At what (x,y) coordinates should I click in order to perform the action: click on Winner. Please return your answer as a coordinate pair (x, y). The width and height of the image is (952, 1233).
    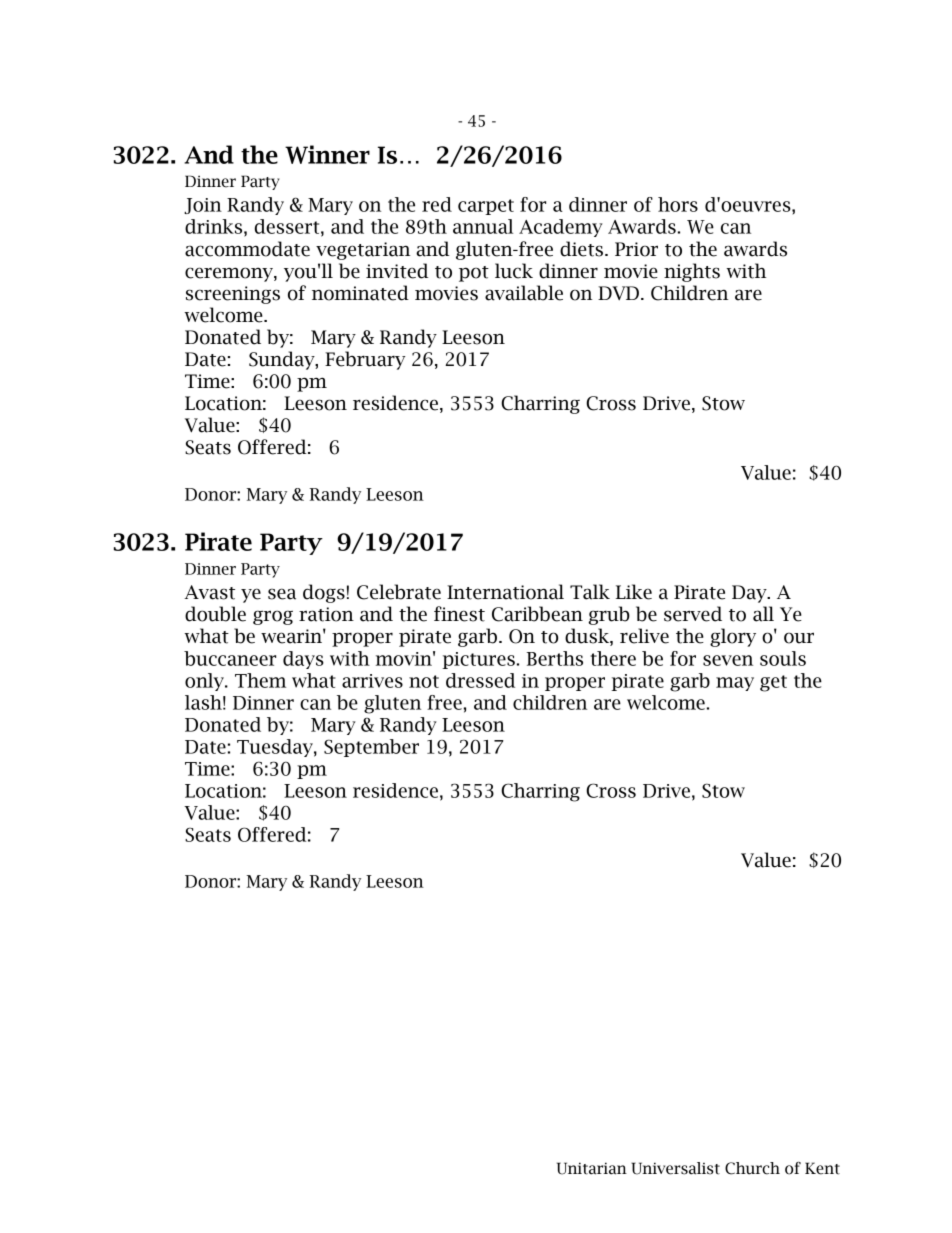
    Looking at the image, I should click on (327, 154).
